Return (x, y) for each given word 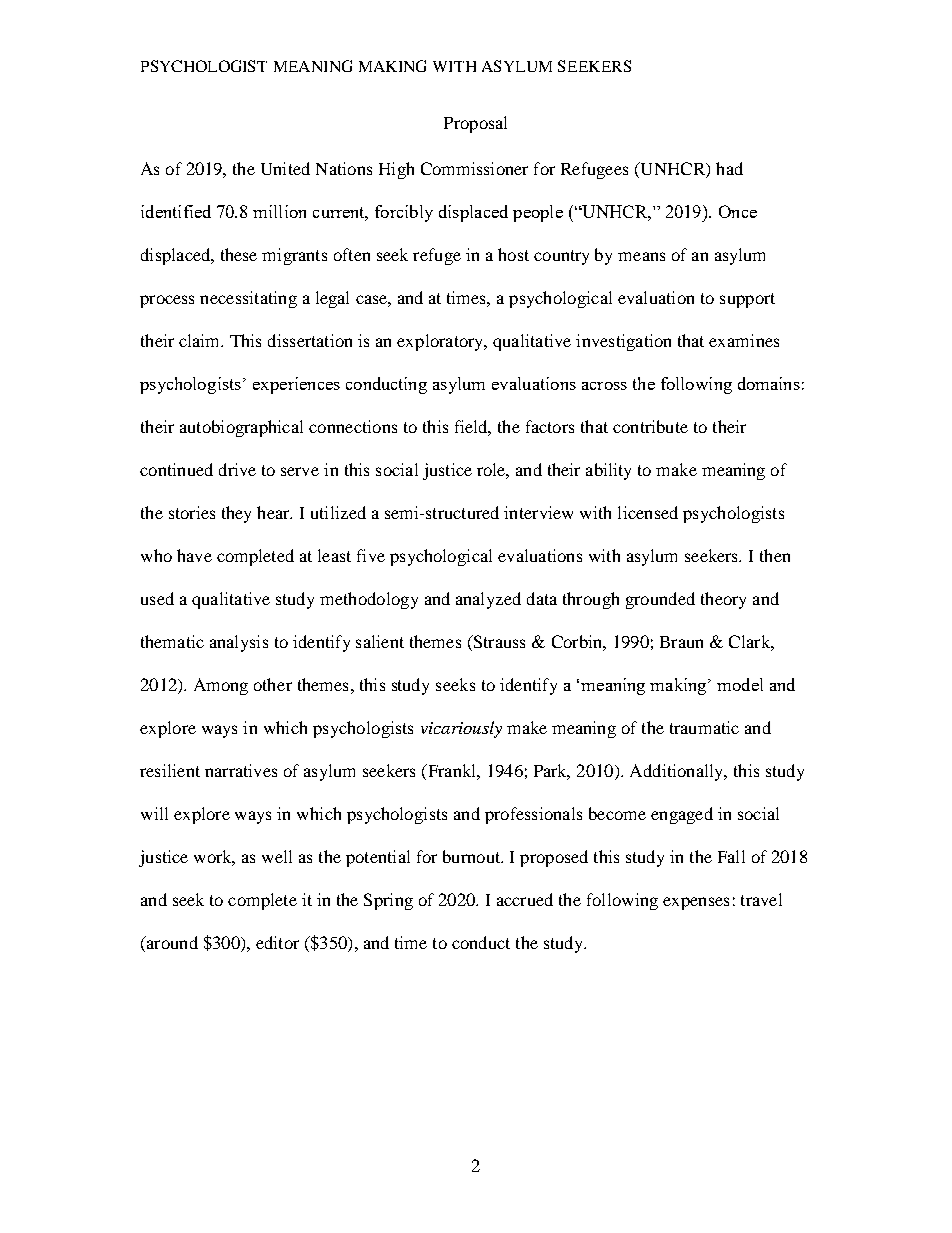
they (236, 514)
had (729, 168)
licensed (648, 512)
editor (277, 942)
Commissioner (474, 168)
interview (538, 512)
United (285, 168)
